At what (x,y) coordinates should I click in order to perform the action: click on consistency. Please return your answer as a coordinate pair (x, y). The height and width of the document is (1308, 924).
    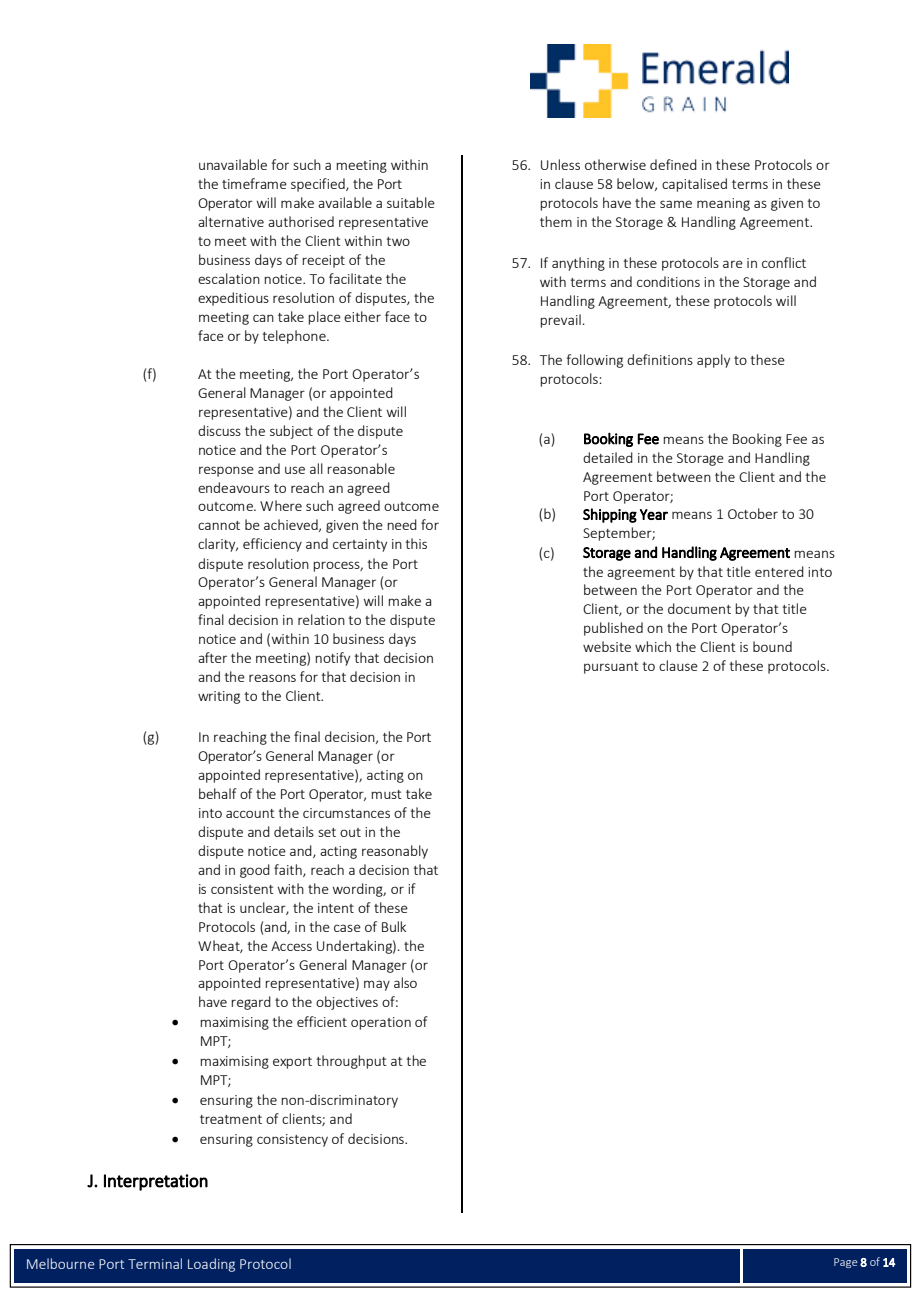
    Looking at the image, I should click on (292, 1140).
